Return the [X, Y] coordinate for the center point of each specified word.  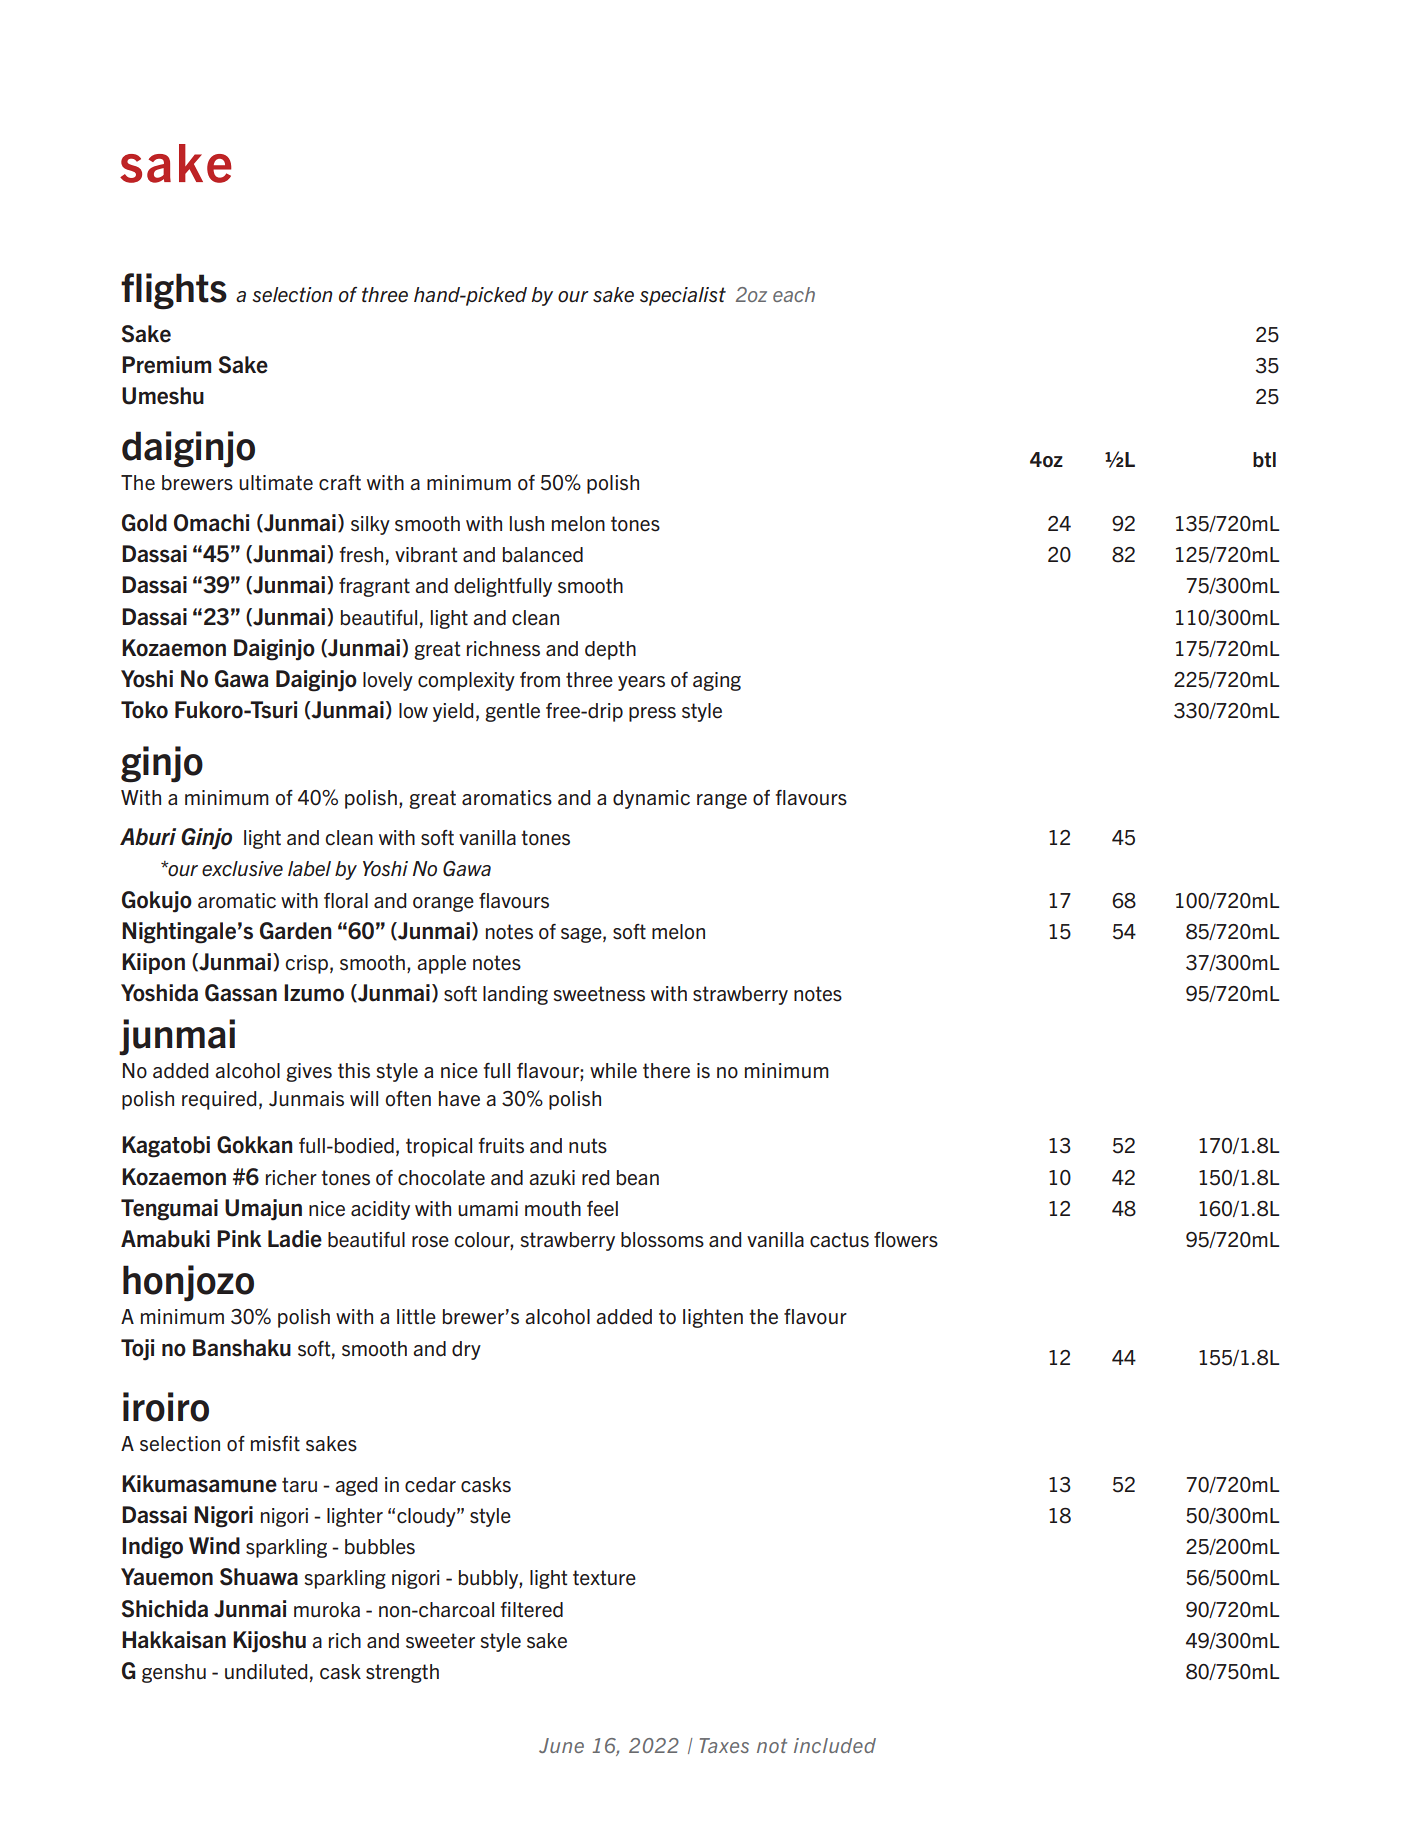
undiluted [266, 1672]
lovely [388, 681]
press [652, 714]
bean [638, 1178]
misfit [275, 1444]
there [666, 1071]
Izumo [314, 993]
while [613, 1071]
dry [466, 1350]
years [641, 683]
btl [1264, 460]
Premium [166, 365]
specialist [683, 296]
